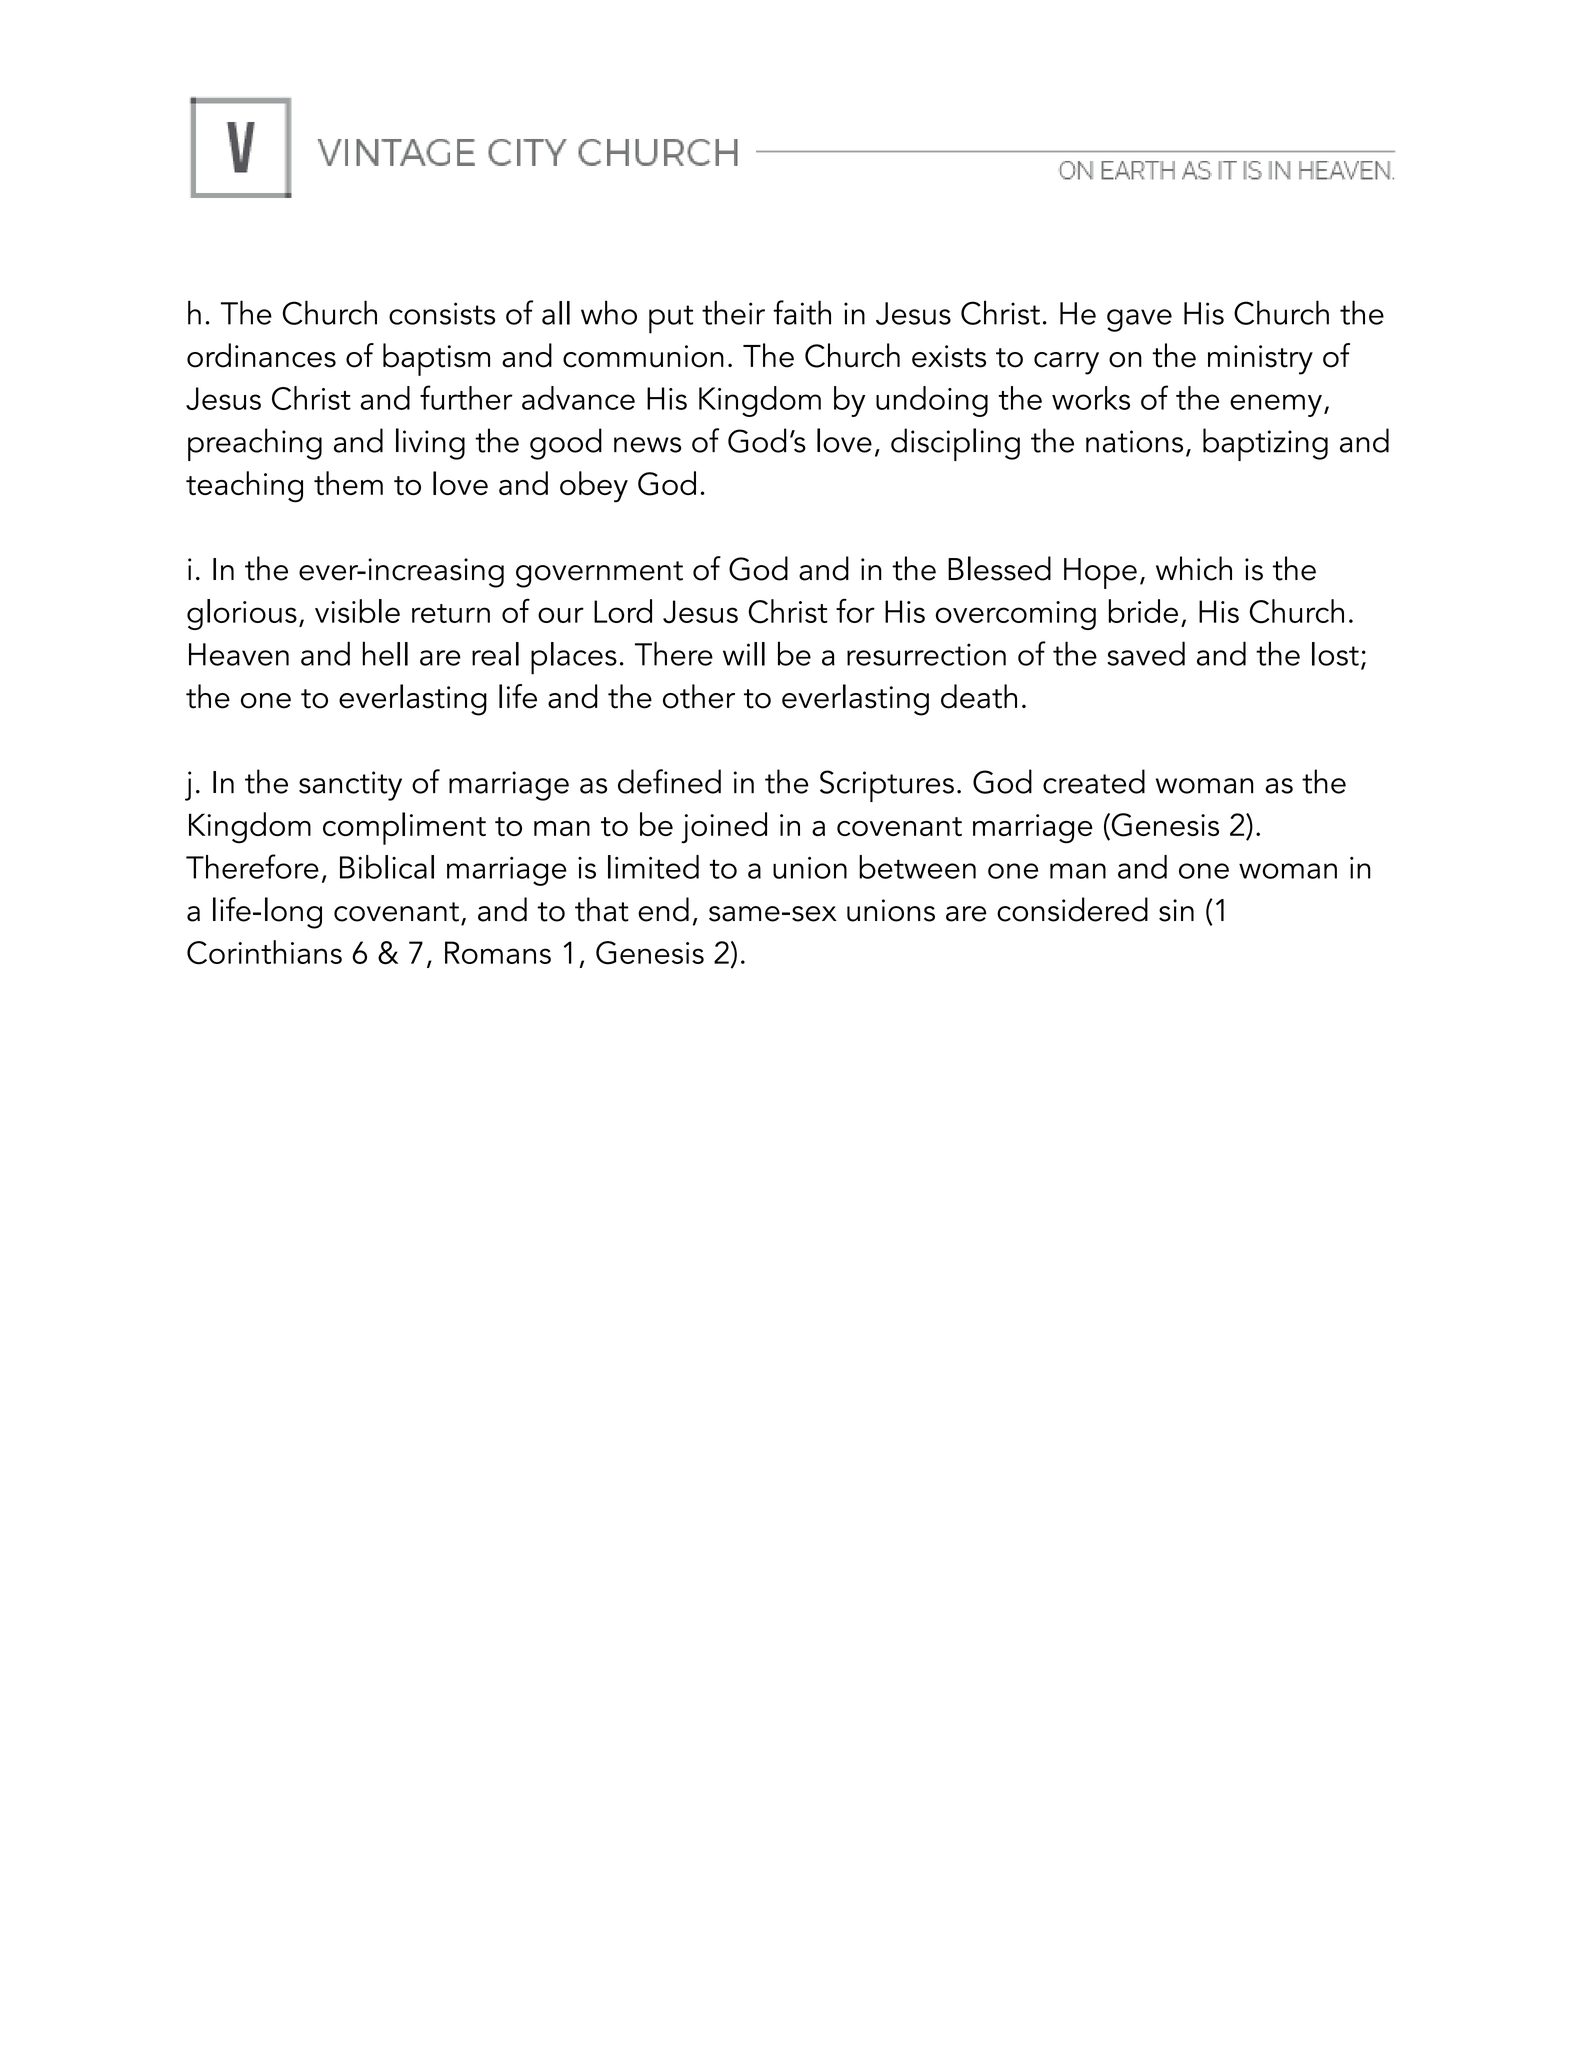 This screenshot has height=2046, width=1581. What do you see at coordinates (887, 786) in the screenshot?
I see `Scriptures` at bounding box center [887, 786].
